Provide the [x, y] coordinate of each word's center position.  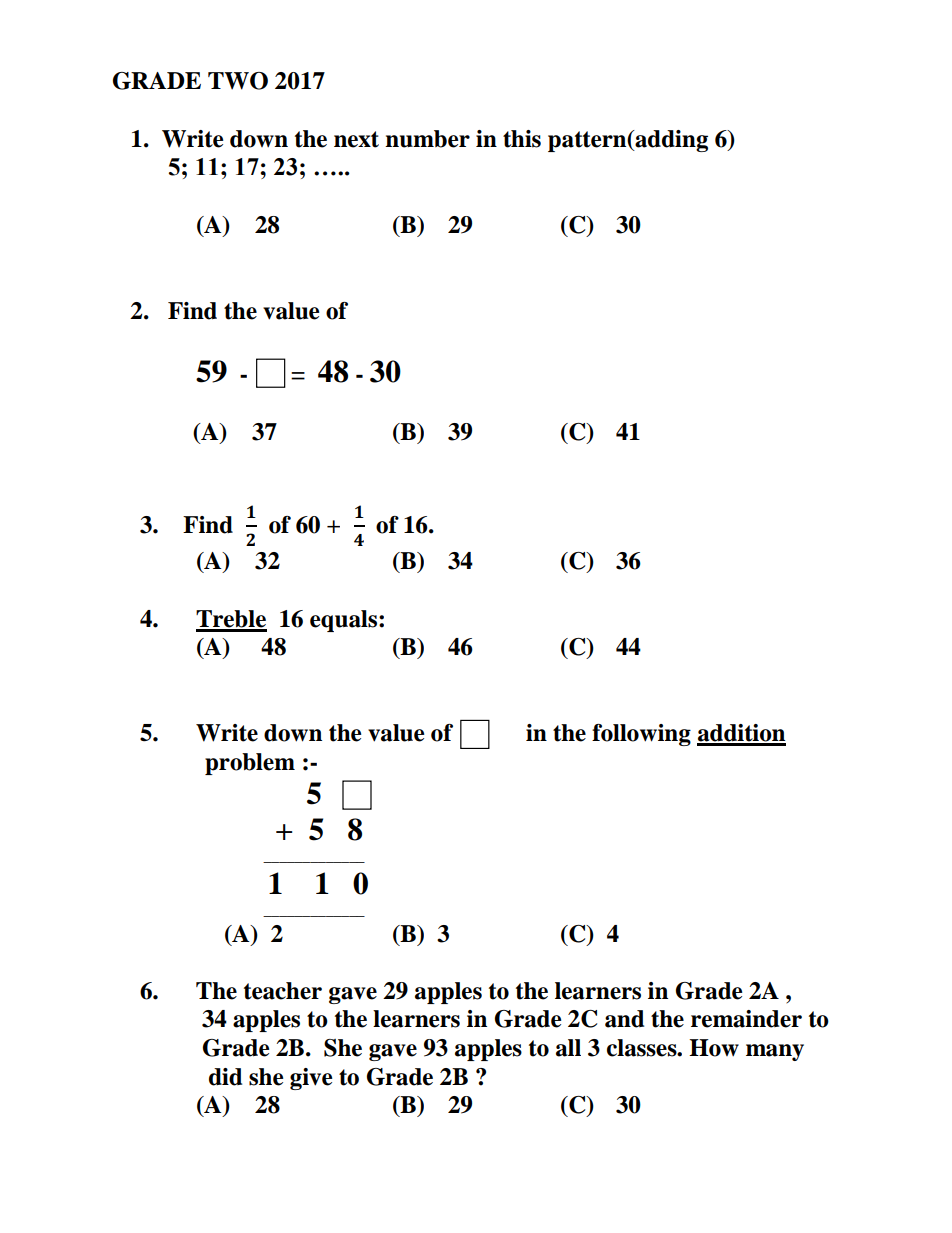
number [427, 139]
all [568, 1048]
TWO [238, 81]
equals [345, 621]
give [311, 1079]
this [522, 139]
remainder [746, 1019]
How [714, 1048]
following [641, 735]
